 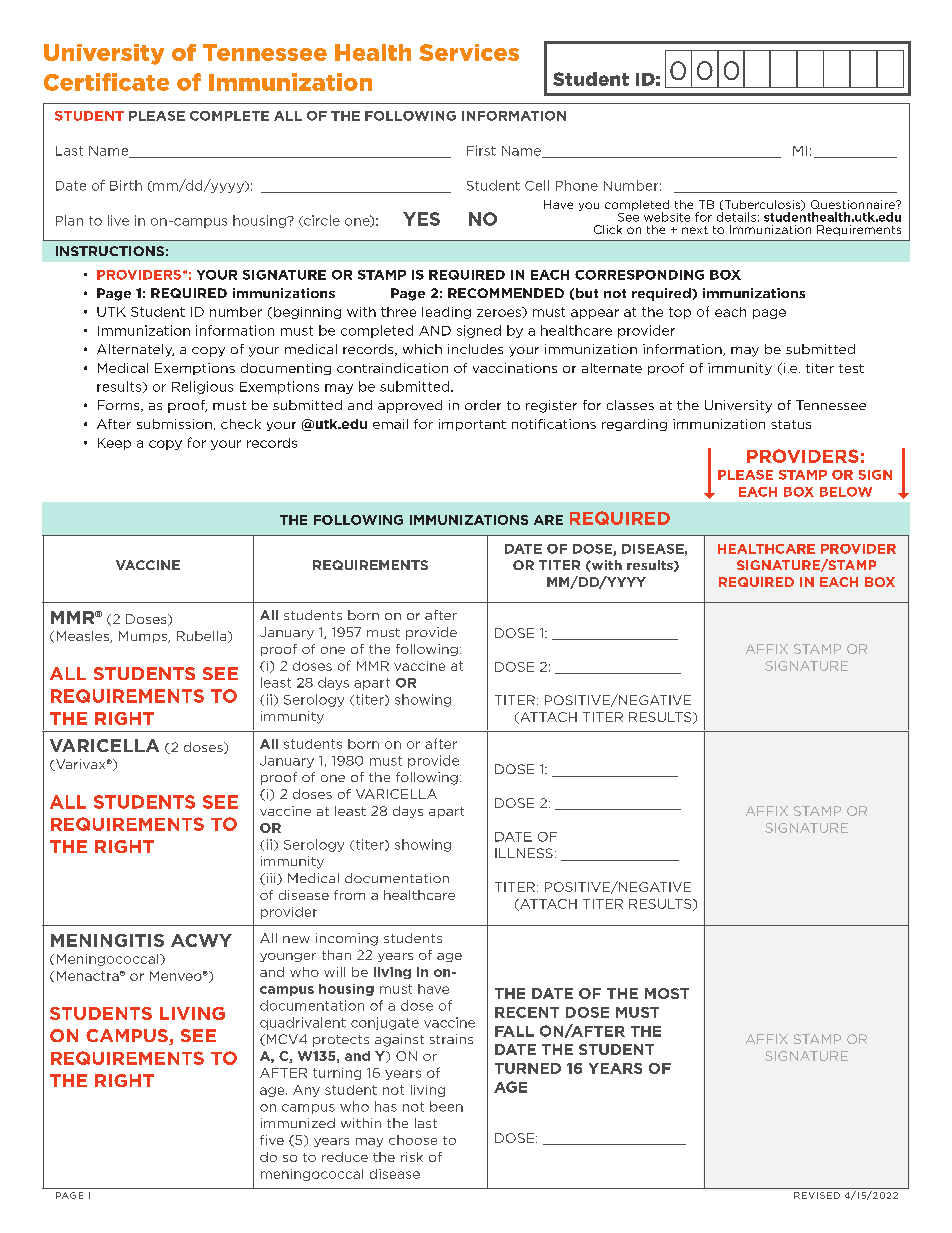 What do you see at coordinates (791, 424) in the document?
I see `status` at bounding box center [791, 424].
